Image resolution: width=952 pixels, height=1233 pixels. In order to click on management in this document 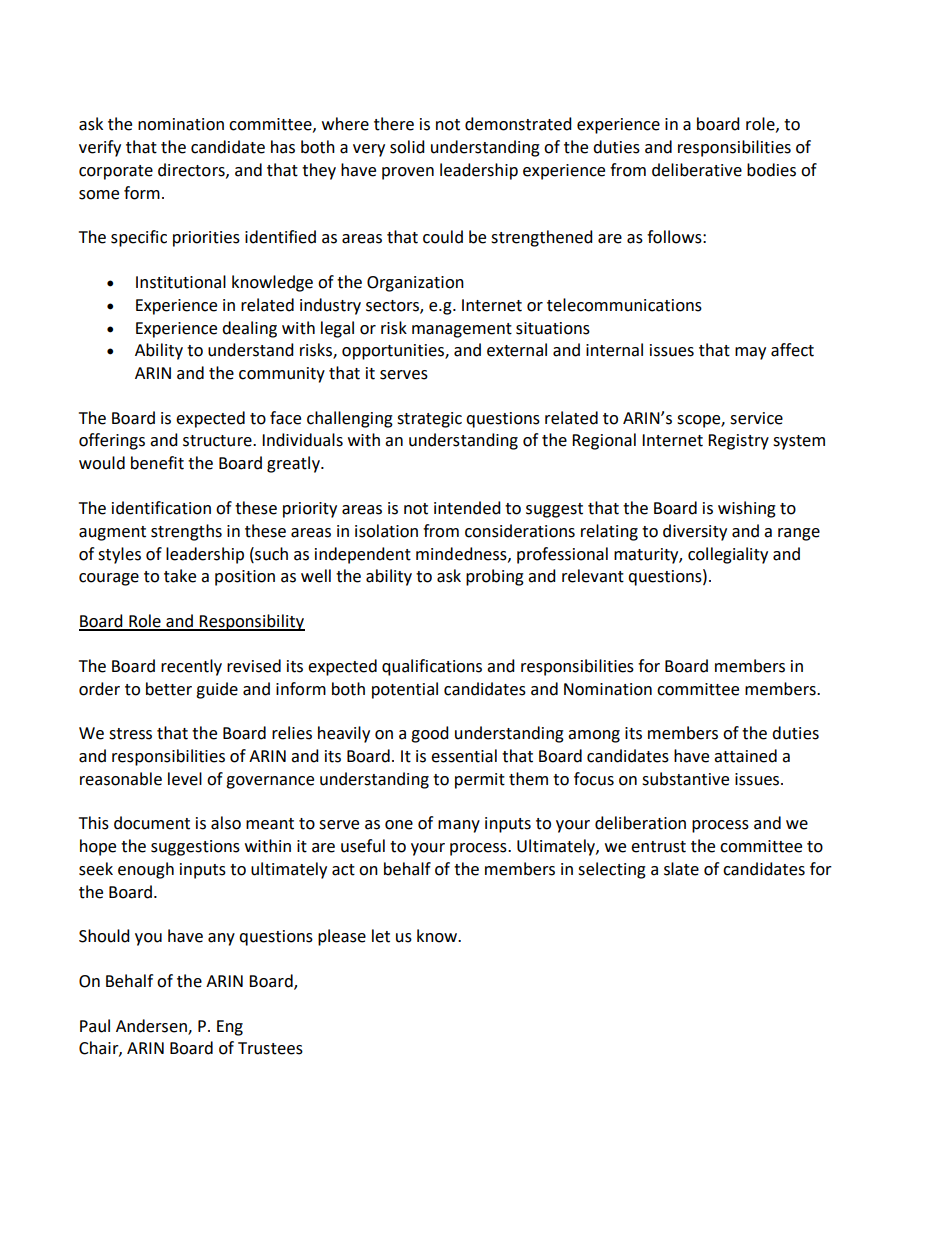, I will do `click(462, 330)`.
